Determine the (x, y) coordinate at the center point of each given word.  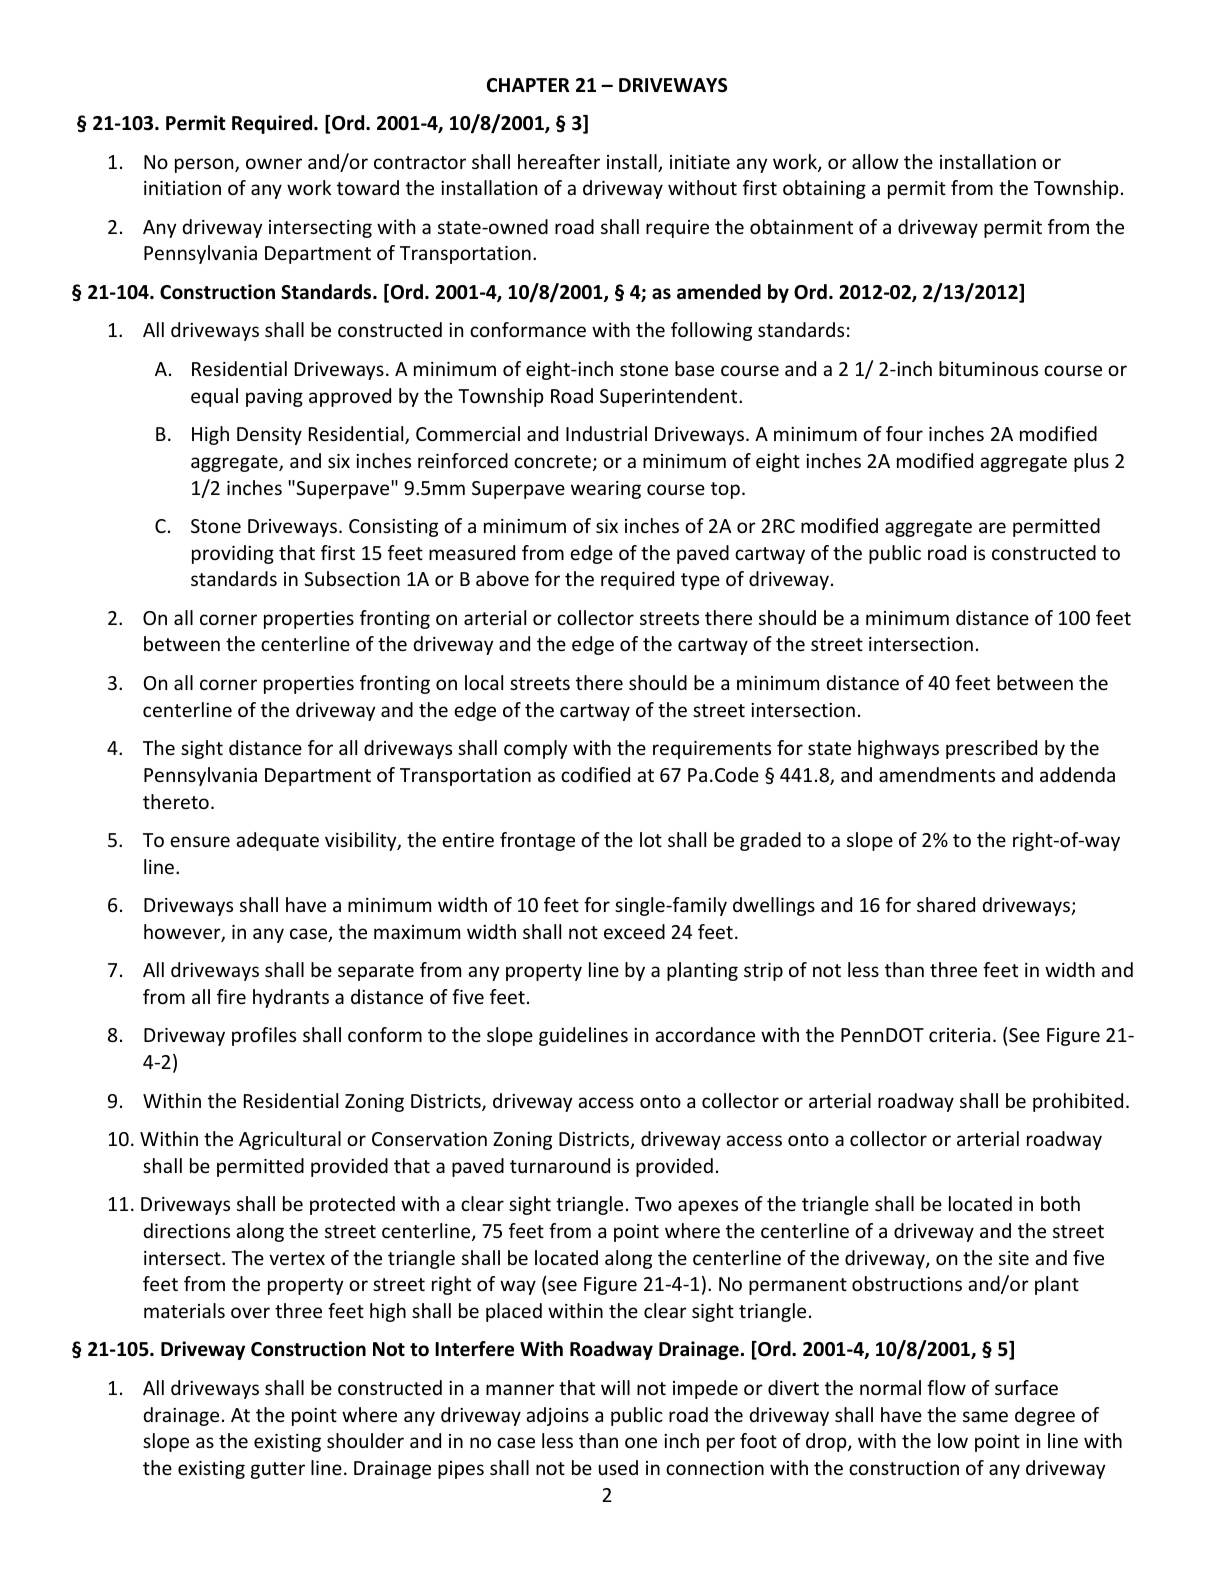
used (618, 1467)
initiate (700, 162)
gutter (278, 1470)
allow (875, 161)
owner (274, 163)
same (985, 1416)
